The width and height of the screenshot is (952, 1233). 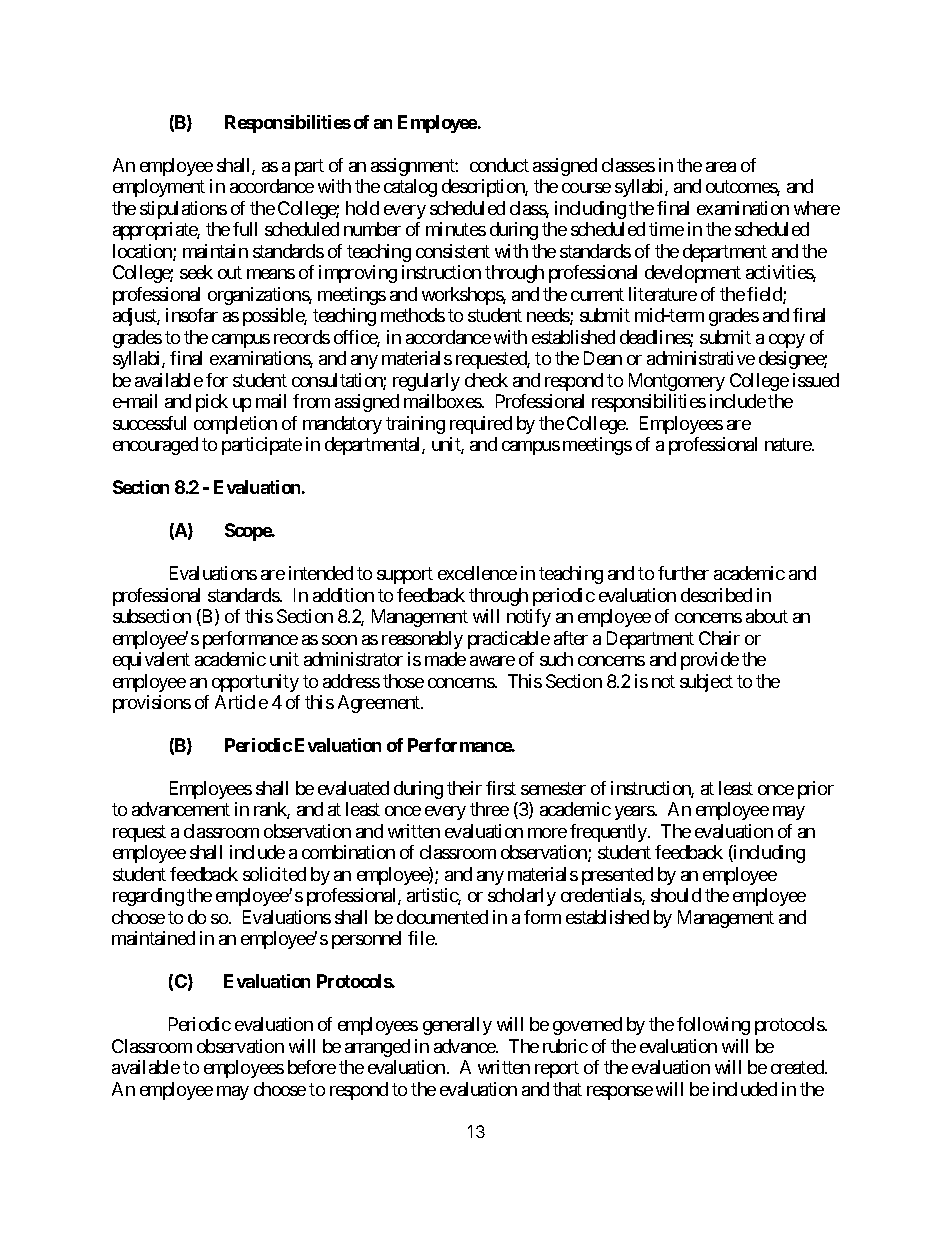 I want to click on Chair, so click(x=719, y=638).
